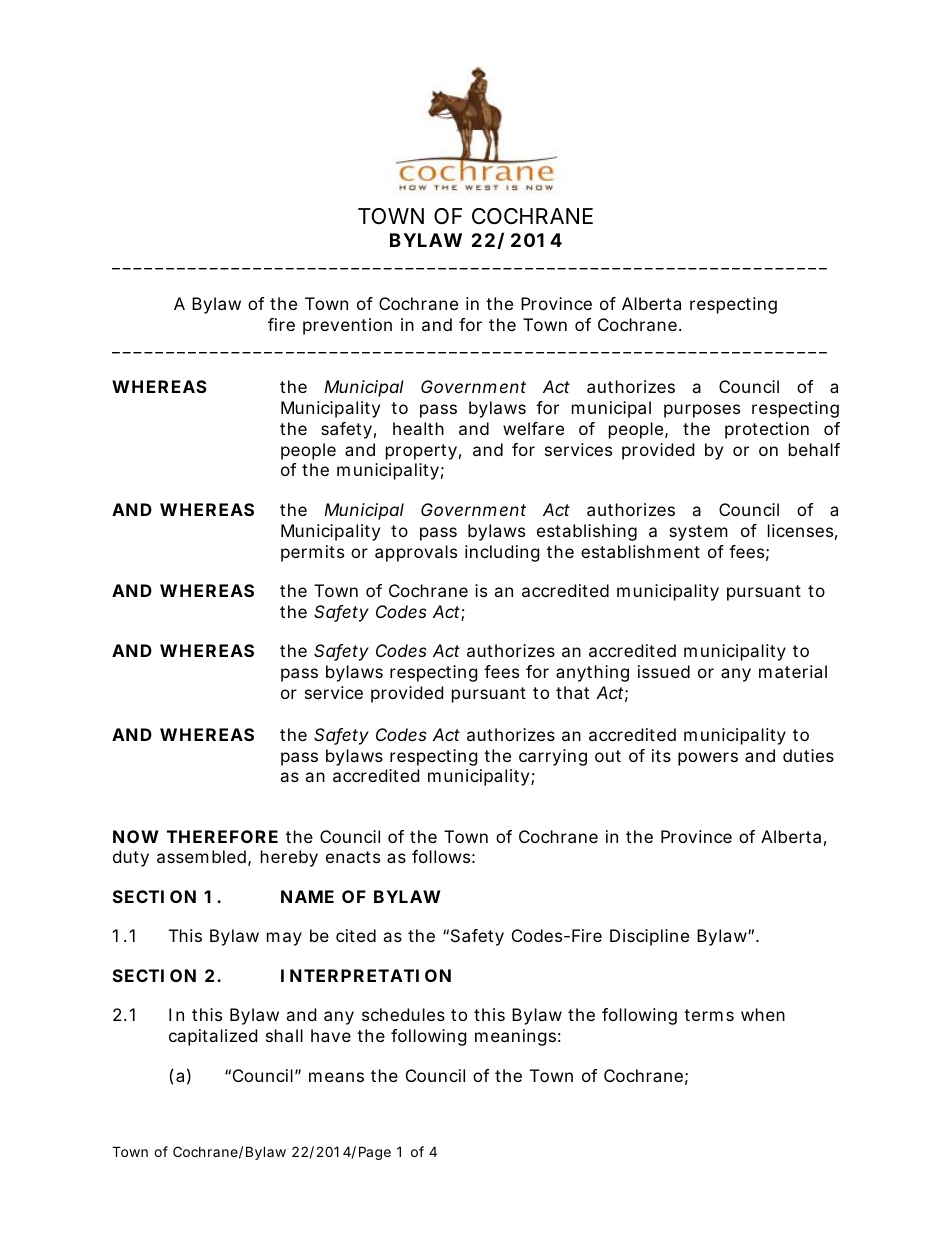 This screenshot has height=1233, width=952. Describe the element at coordinates (572, 692) in the screenshot. I see `that` at that location.
